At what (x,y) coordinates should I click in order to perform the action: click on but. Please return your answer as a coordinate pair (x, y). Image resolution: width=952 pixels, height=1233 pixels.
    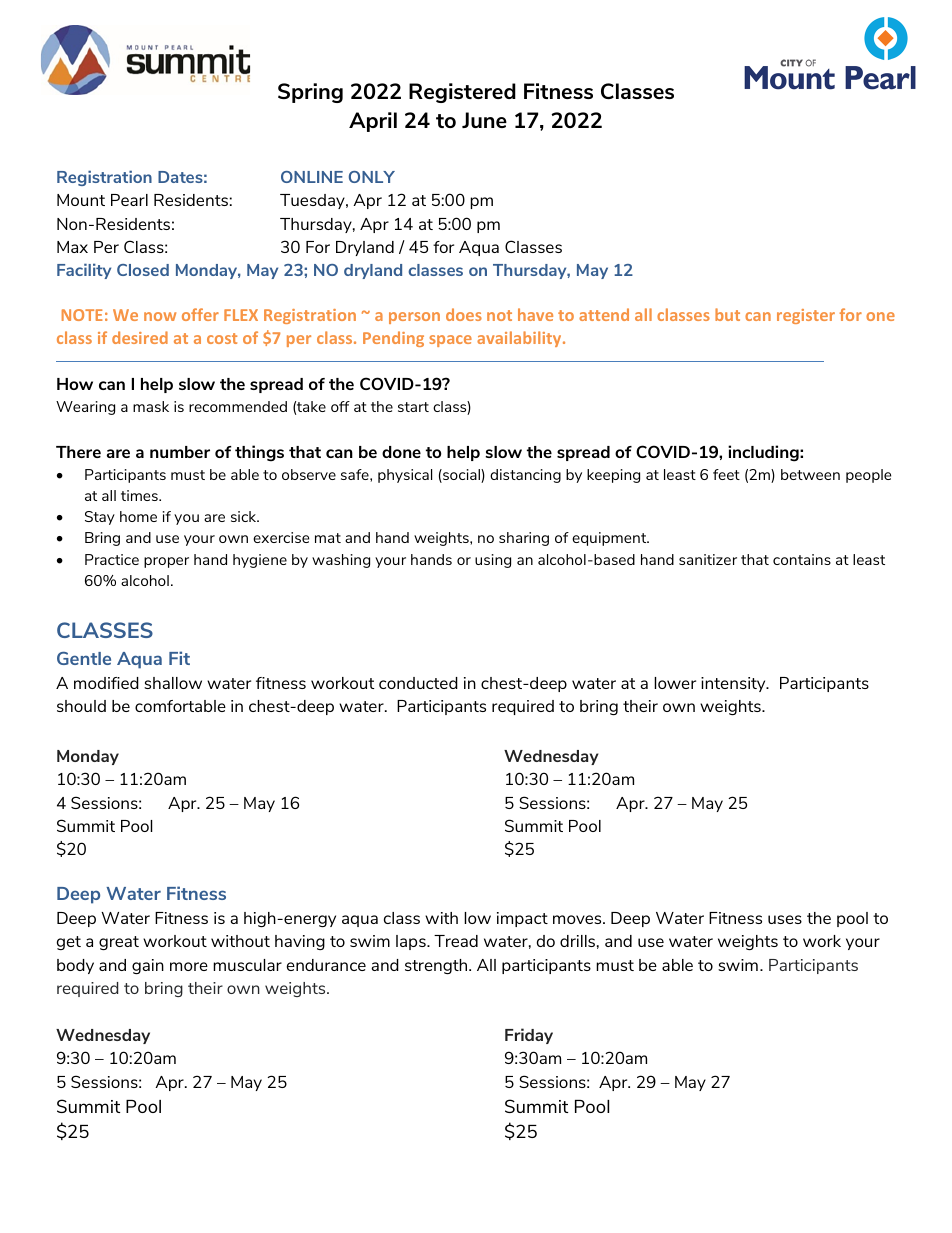
    Looking at the image, I should click on (727, 314).
